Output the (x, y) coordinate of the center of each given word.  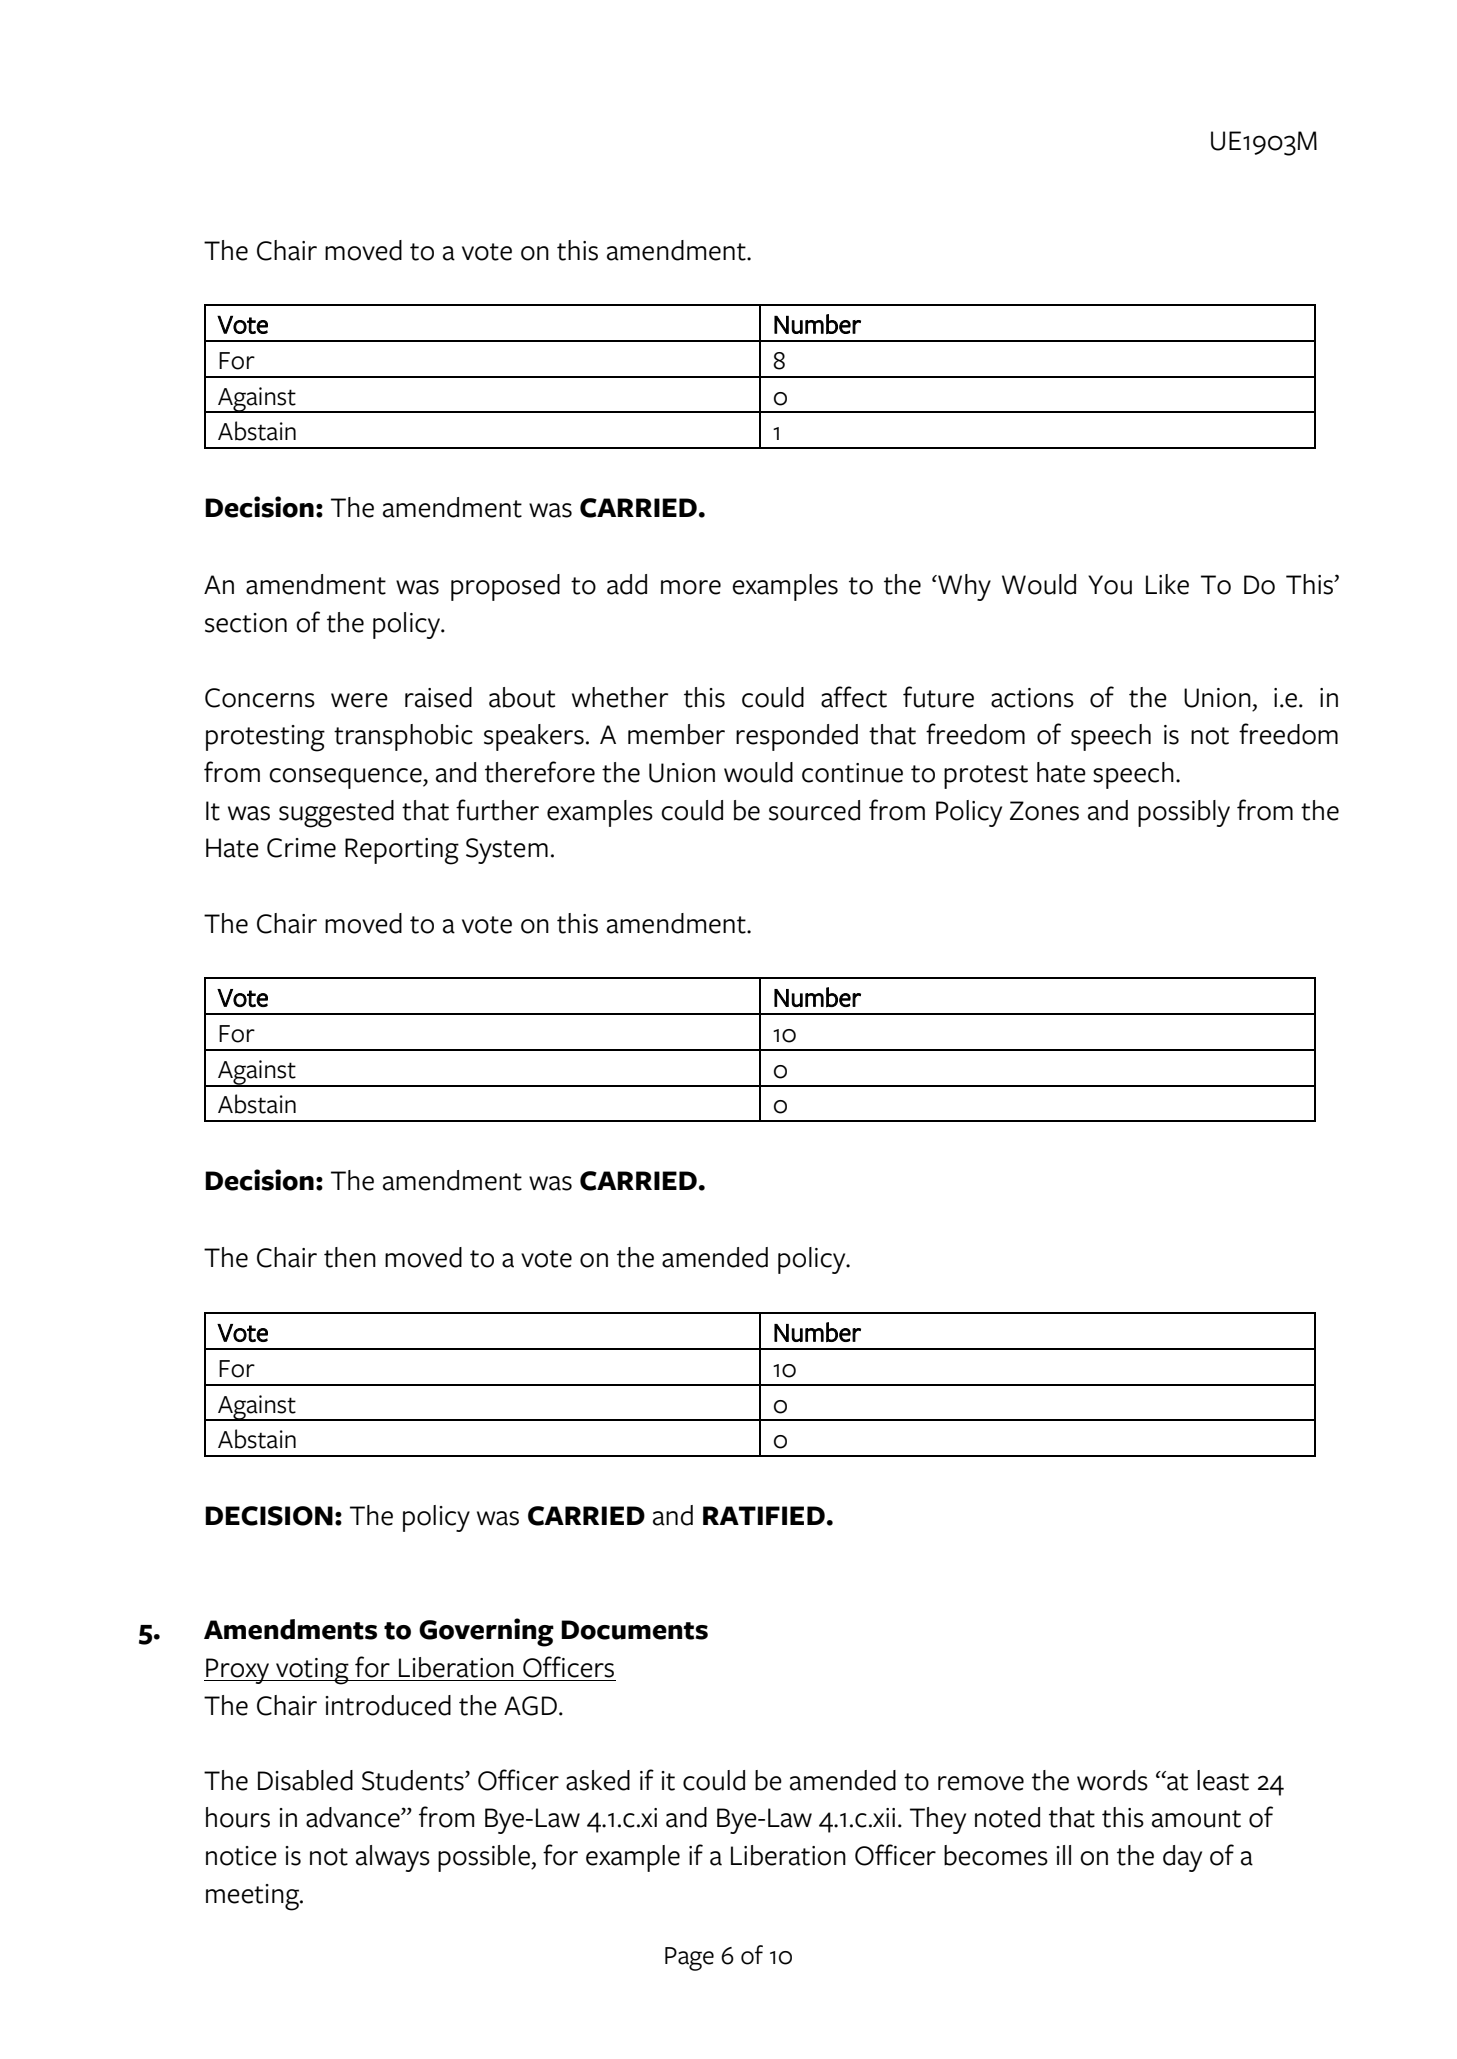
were (359, 700)
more (691, 587)
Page (689, 1959)
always (393, 1858)
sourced (814, 810)
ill (1063, 1855)
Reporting (402, 851)
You (1110, 585)
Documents (634, 1630)
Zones (1044, 811)
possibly (1184, 813)
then (350, 1257)
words (1112, 1780)
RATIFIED (764, 1515)
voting (312, 1671)
